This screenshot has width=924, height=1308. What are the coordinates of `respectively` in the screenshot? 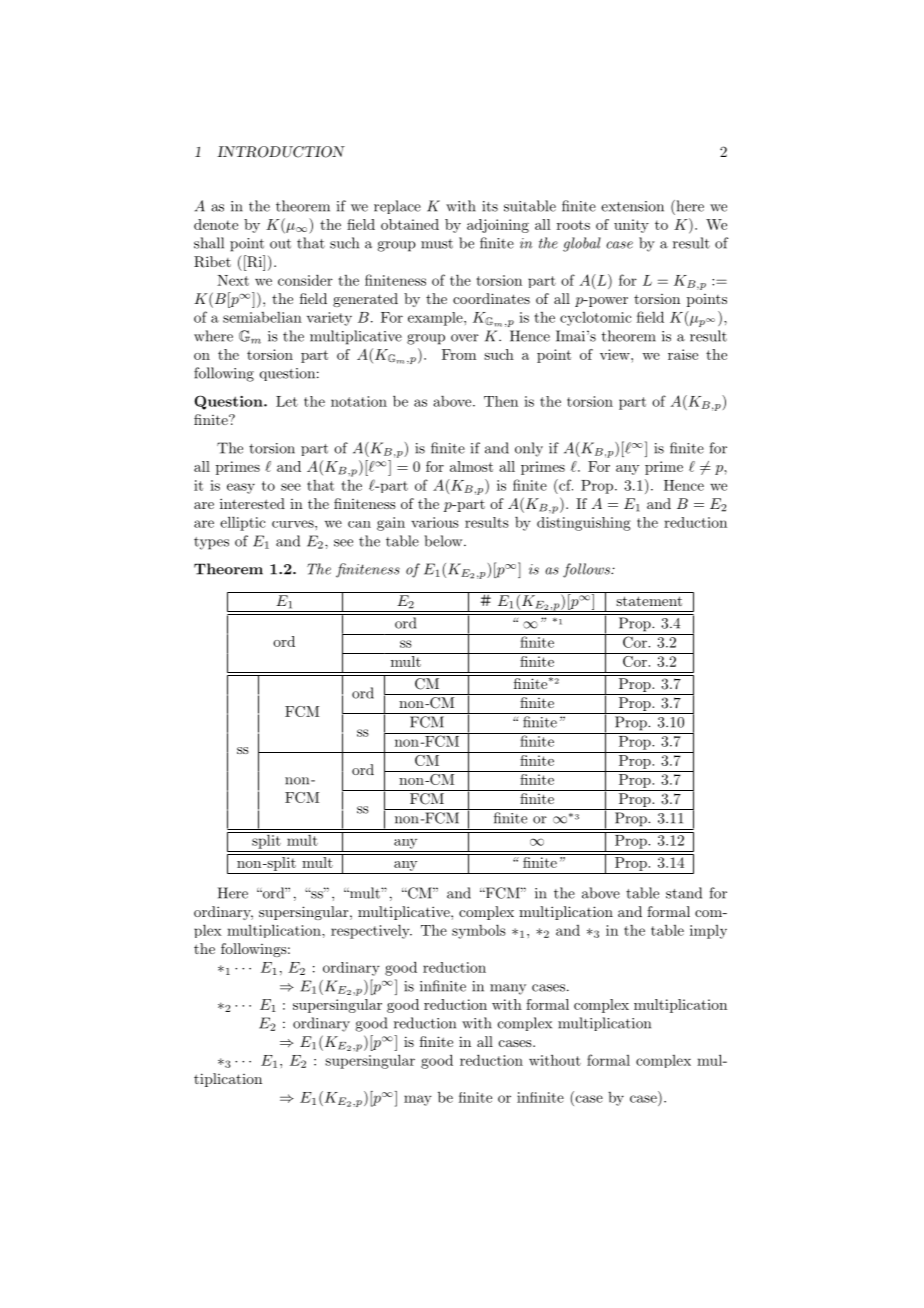 It's located at (371, 932).
